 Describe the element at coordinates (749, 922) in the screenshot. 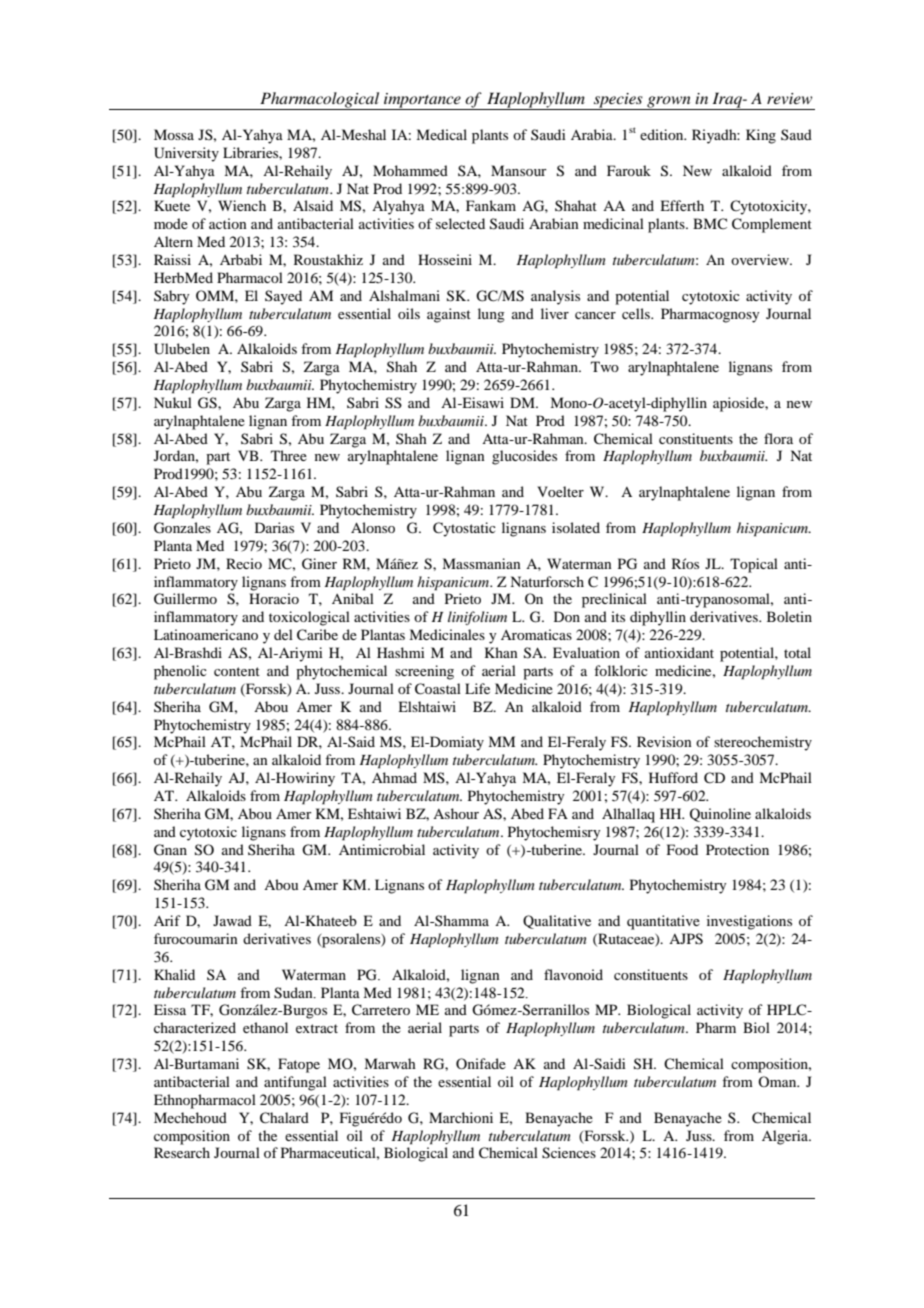

I see `investigations` at that location.
